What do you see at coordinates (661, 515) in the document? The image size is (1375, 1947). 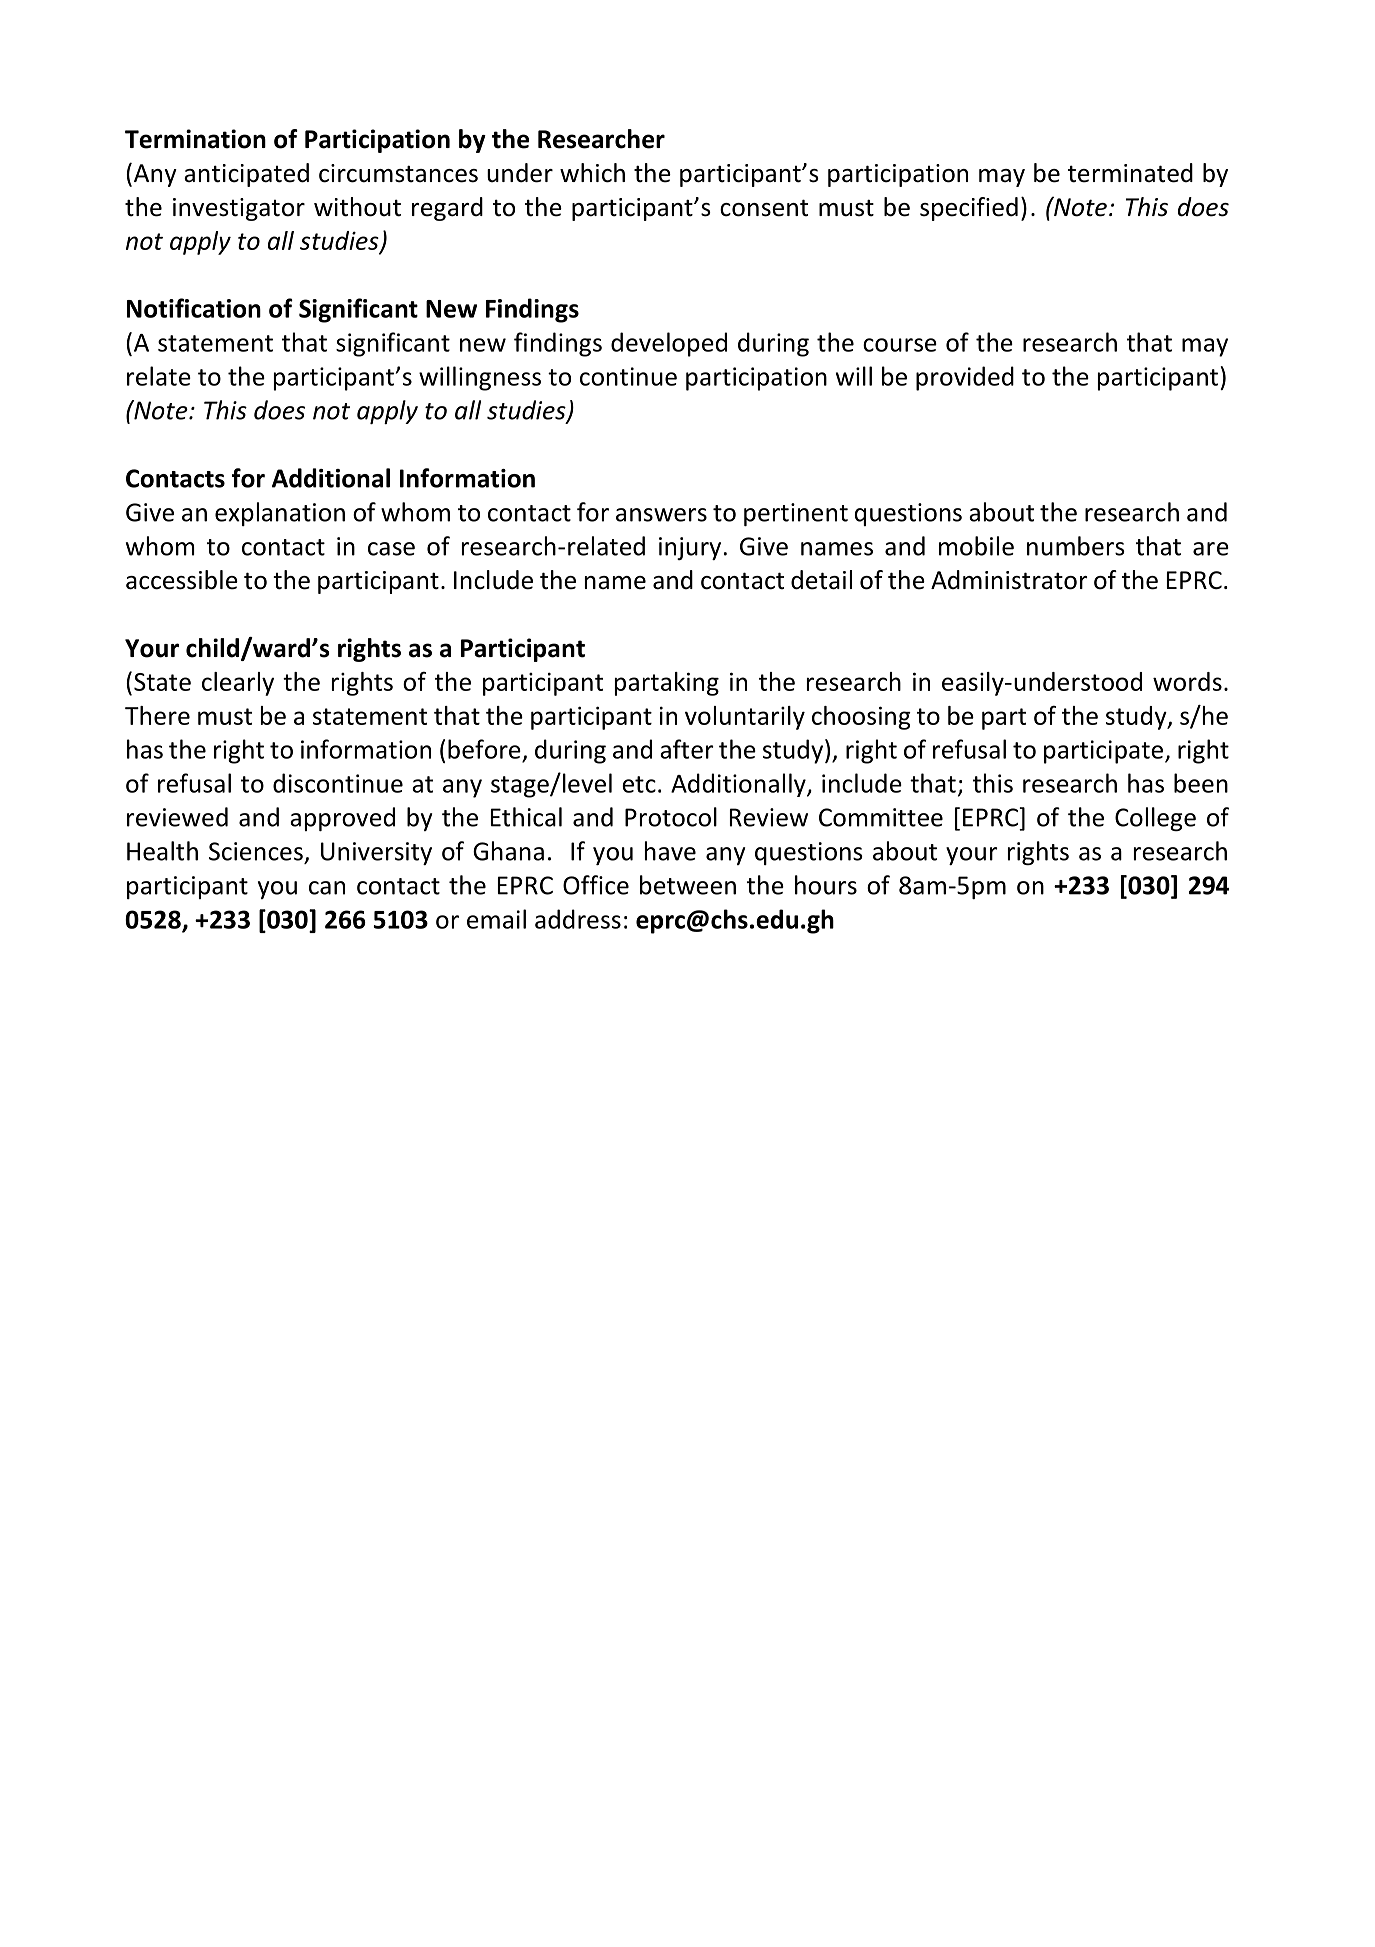 I see `answers` at bounding box center [661, 515].
